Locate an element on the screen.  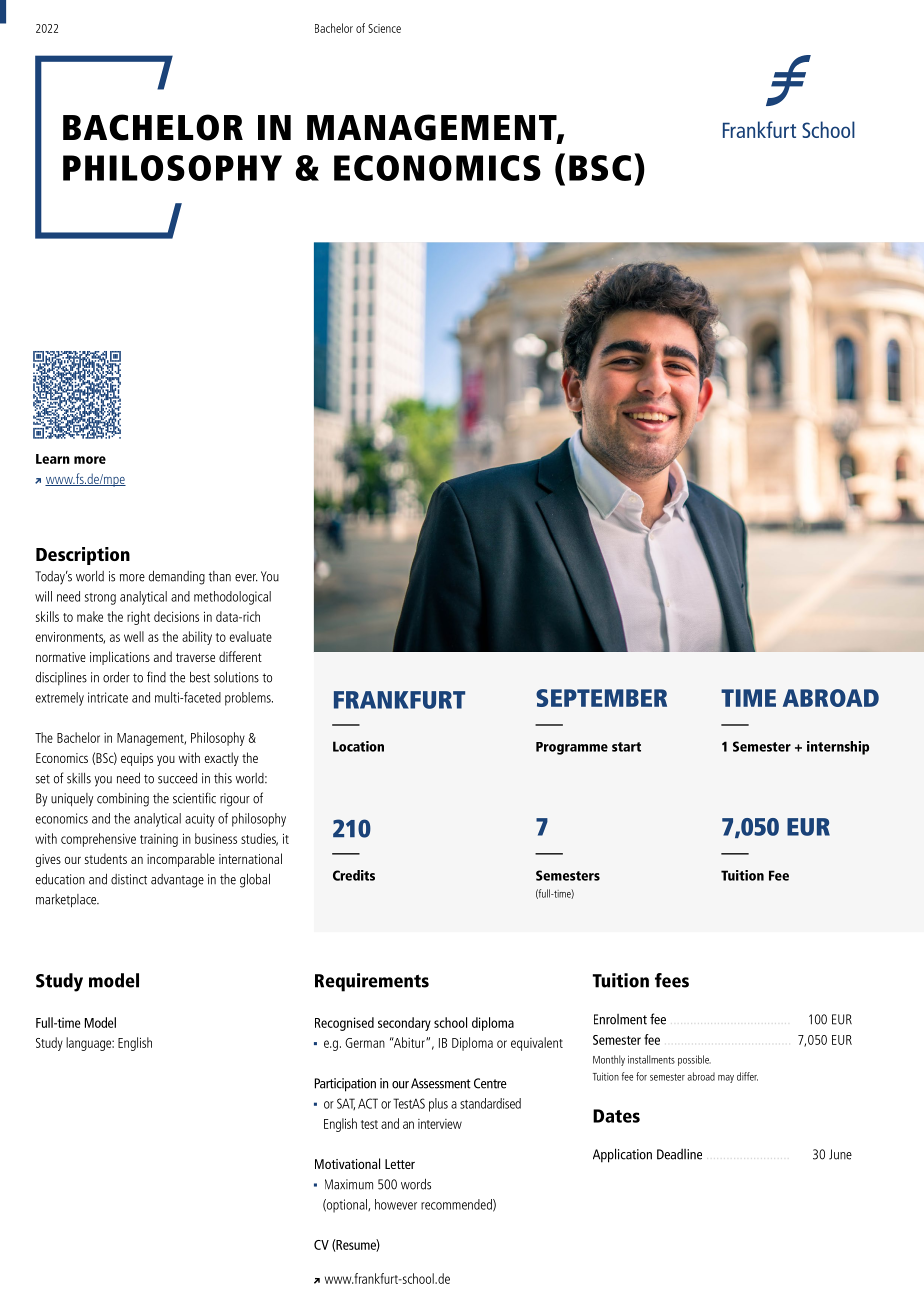
combining is located at coordinates (123, 800).
